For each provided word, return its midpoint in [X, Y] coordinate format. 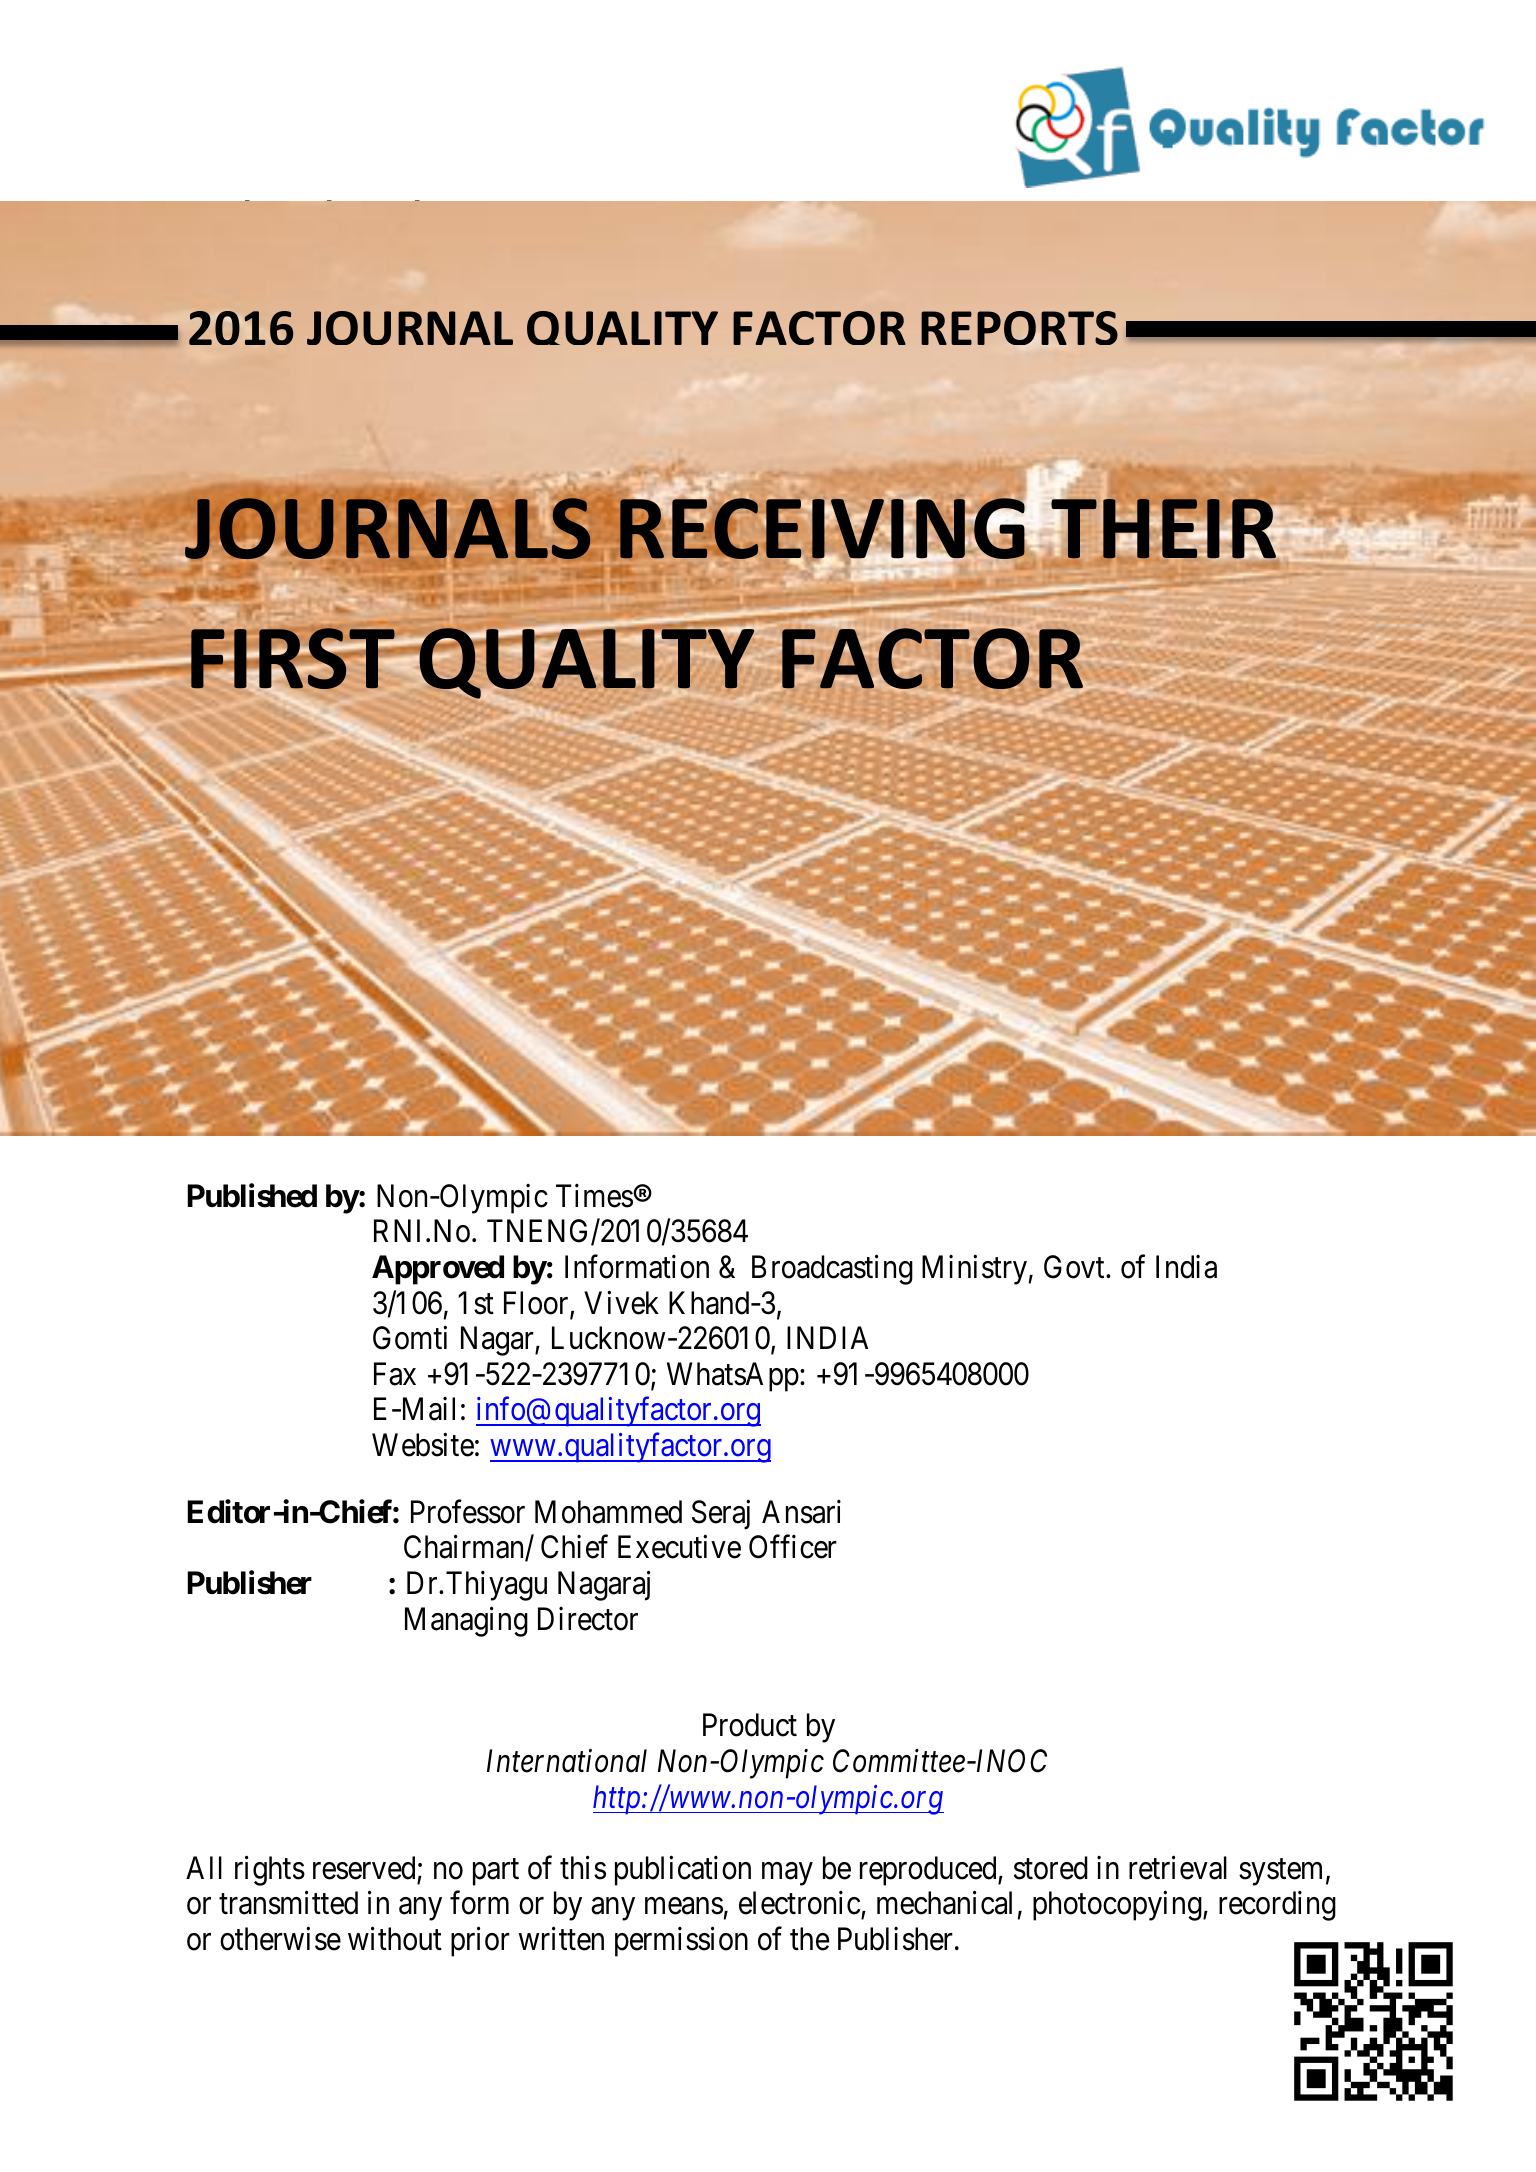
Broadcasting [832, 1270]
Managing [466, 1621]
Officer [793, 1547]
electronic [799, 1903]
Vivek [621, 1302]
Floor [537, 1304]
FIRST [293, 659]
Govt [1075, 1267]
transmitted [288, 1903]
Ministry [974, 1270]
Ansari [801, 1512]
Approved [438, 1270]
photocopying [1118, 1906]
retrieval [1178, 1868]
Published [252, 1195]
